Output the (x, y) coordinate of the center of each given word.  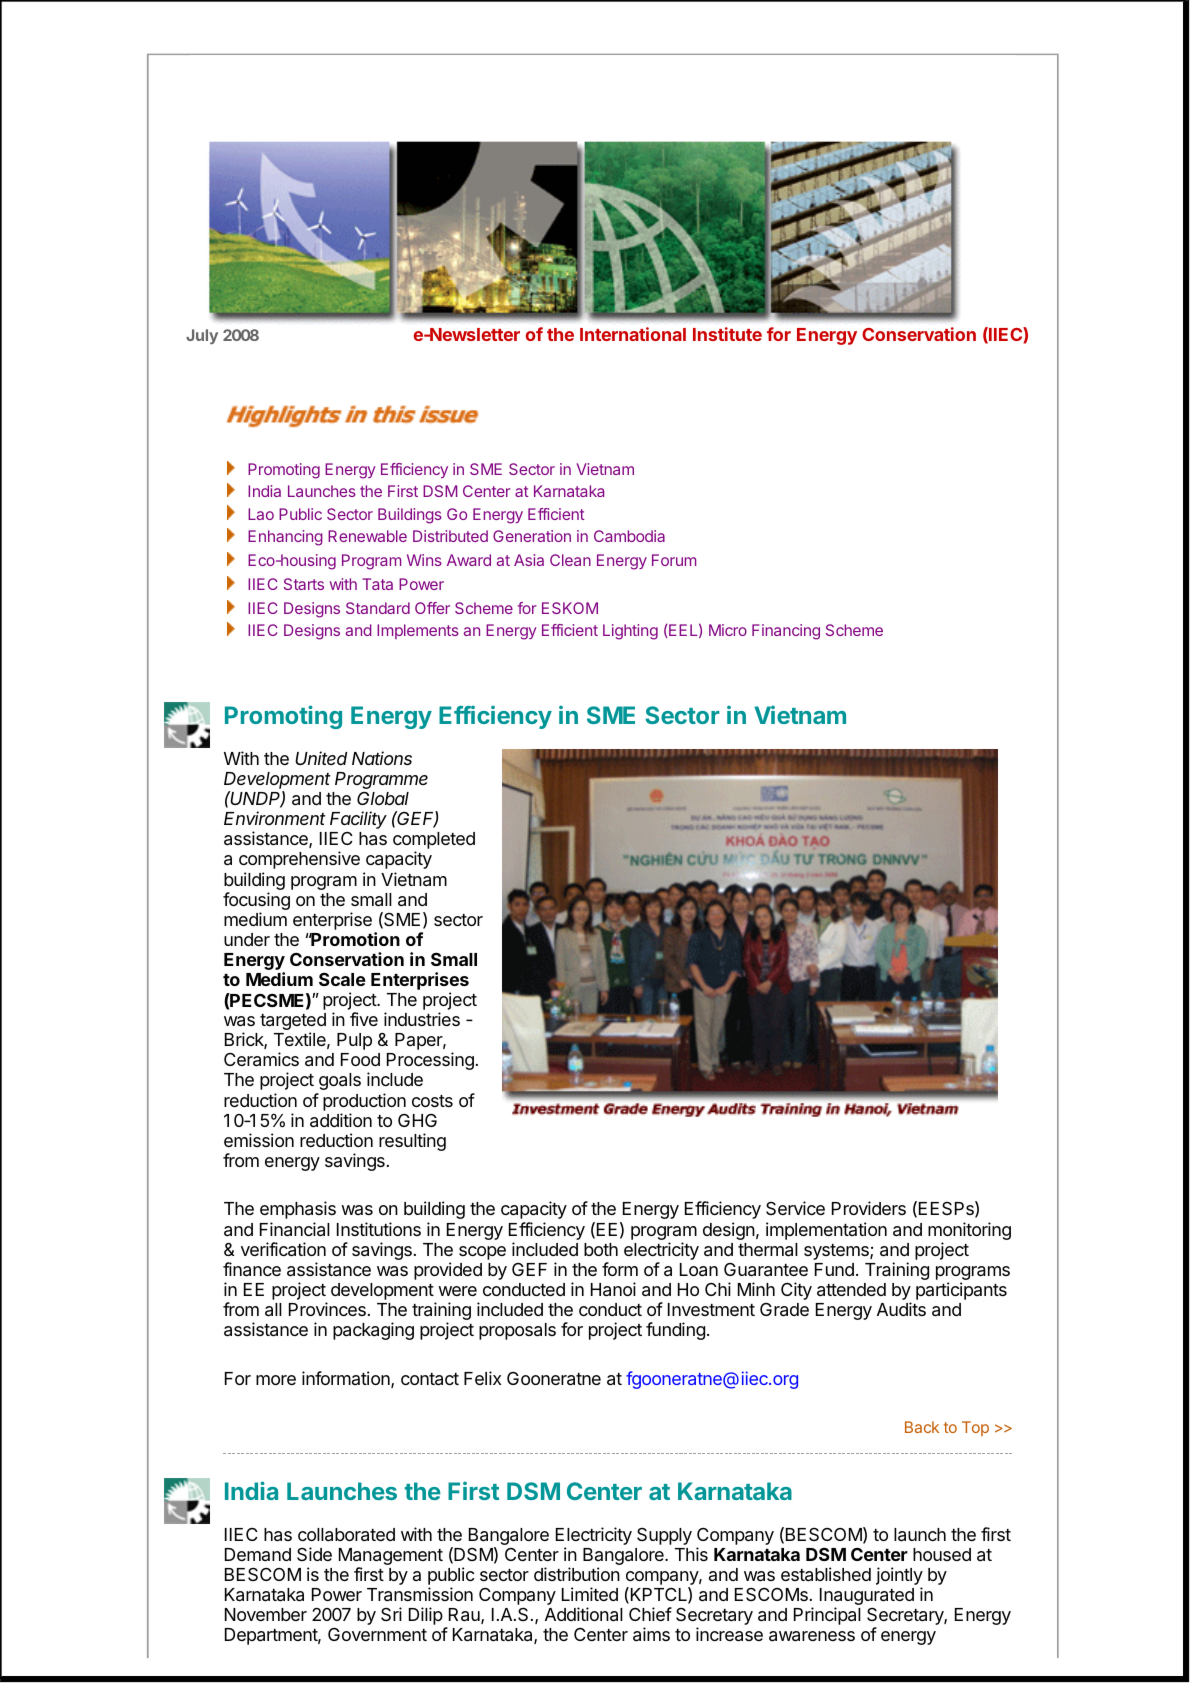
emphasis (298, 1210)
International (633, 334)
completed (434, 842)
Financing (786, 632)
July (202, 336)
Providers (869, 1208)
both (601, 1249)
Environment (275, 818)
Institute (727, 334)
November (266, 1614)
